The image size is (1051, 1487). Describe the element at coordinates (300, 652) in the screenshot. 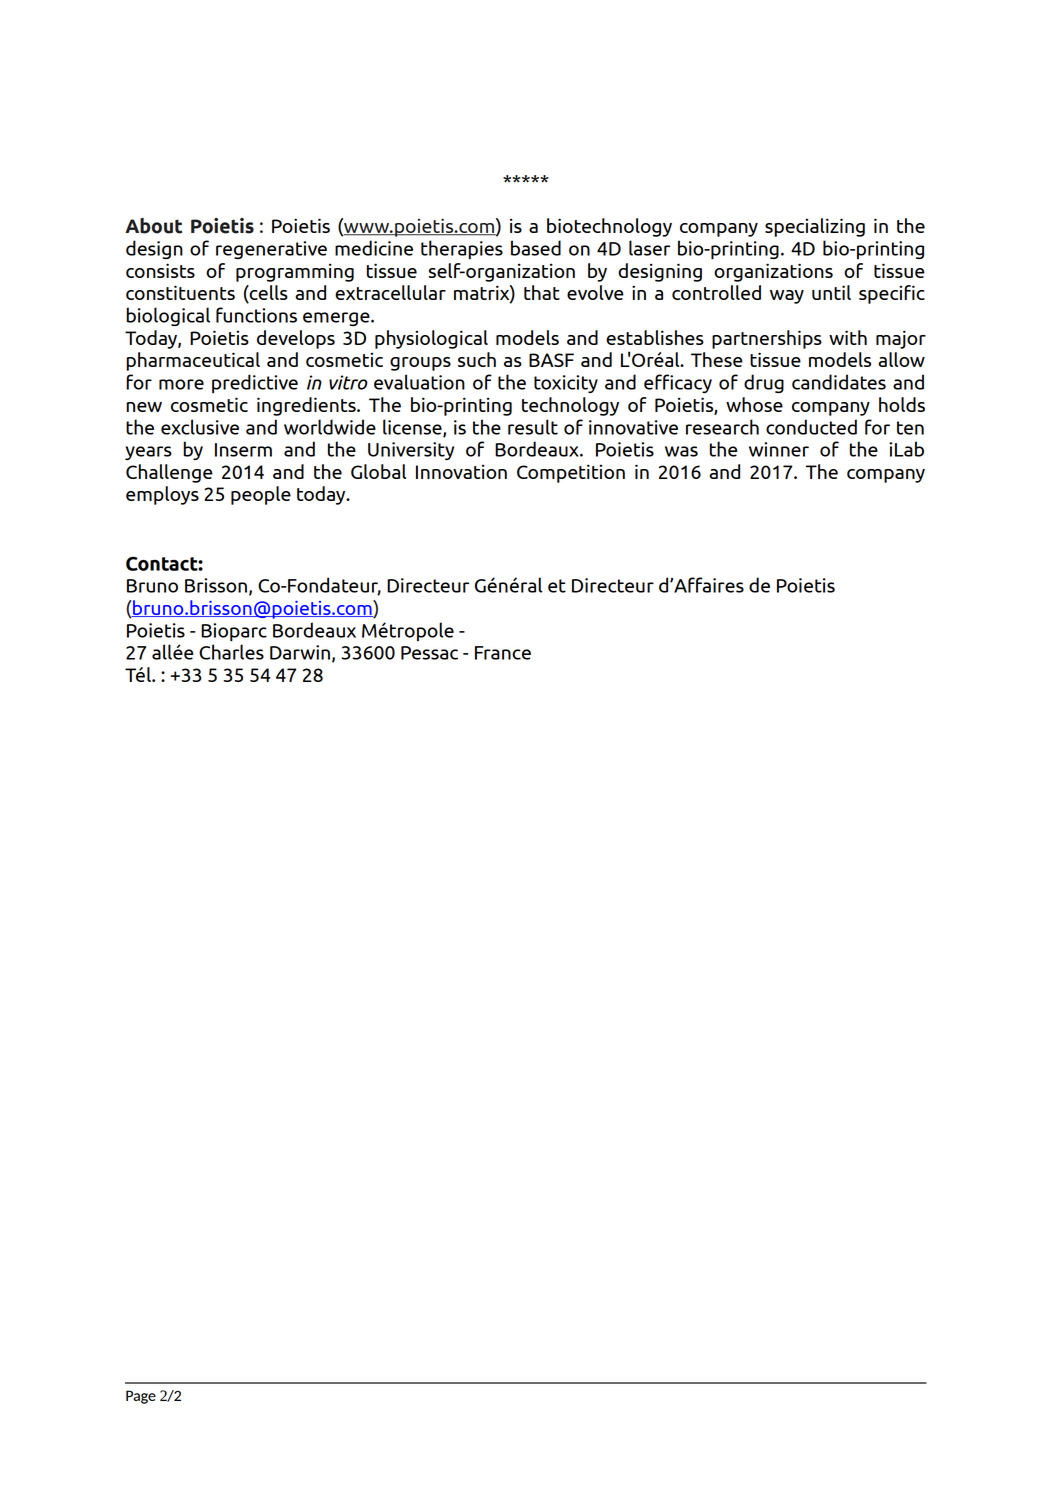

I see `Darwin` at that location.
